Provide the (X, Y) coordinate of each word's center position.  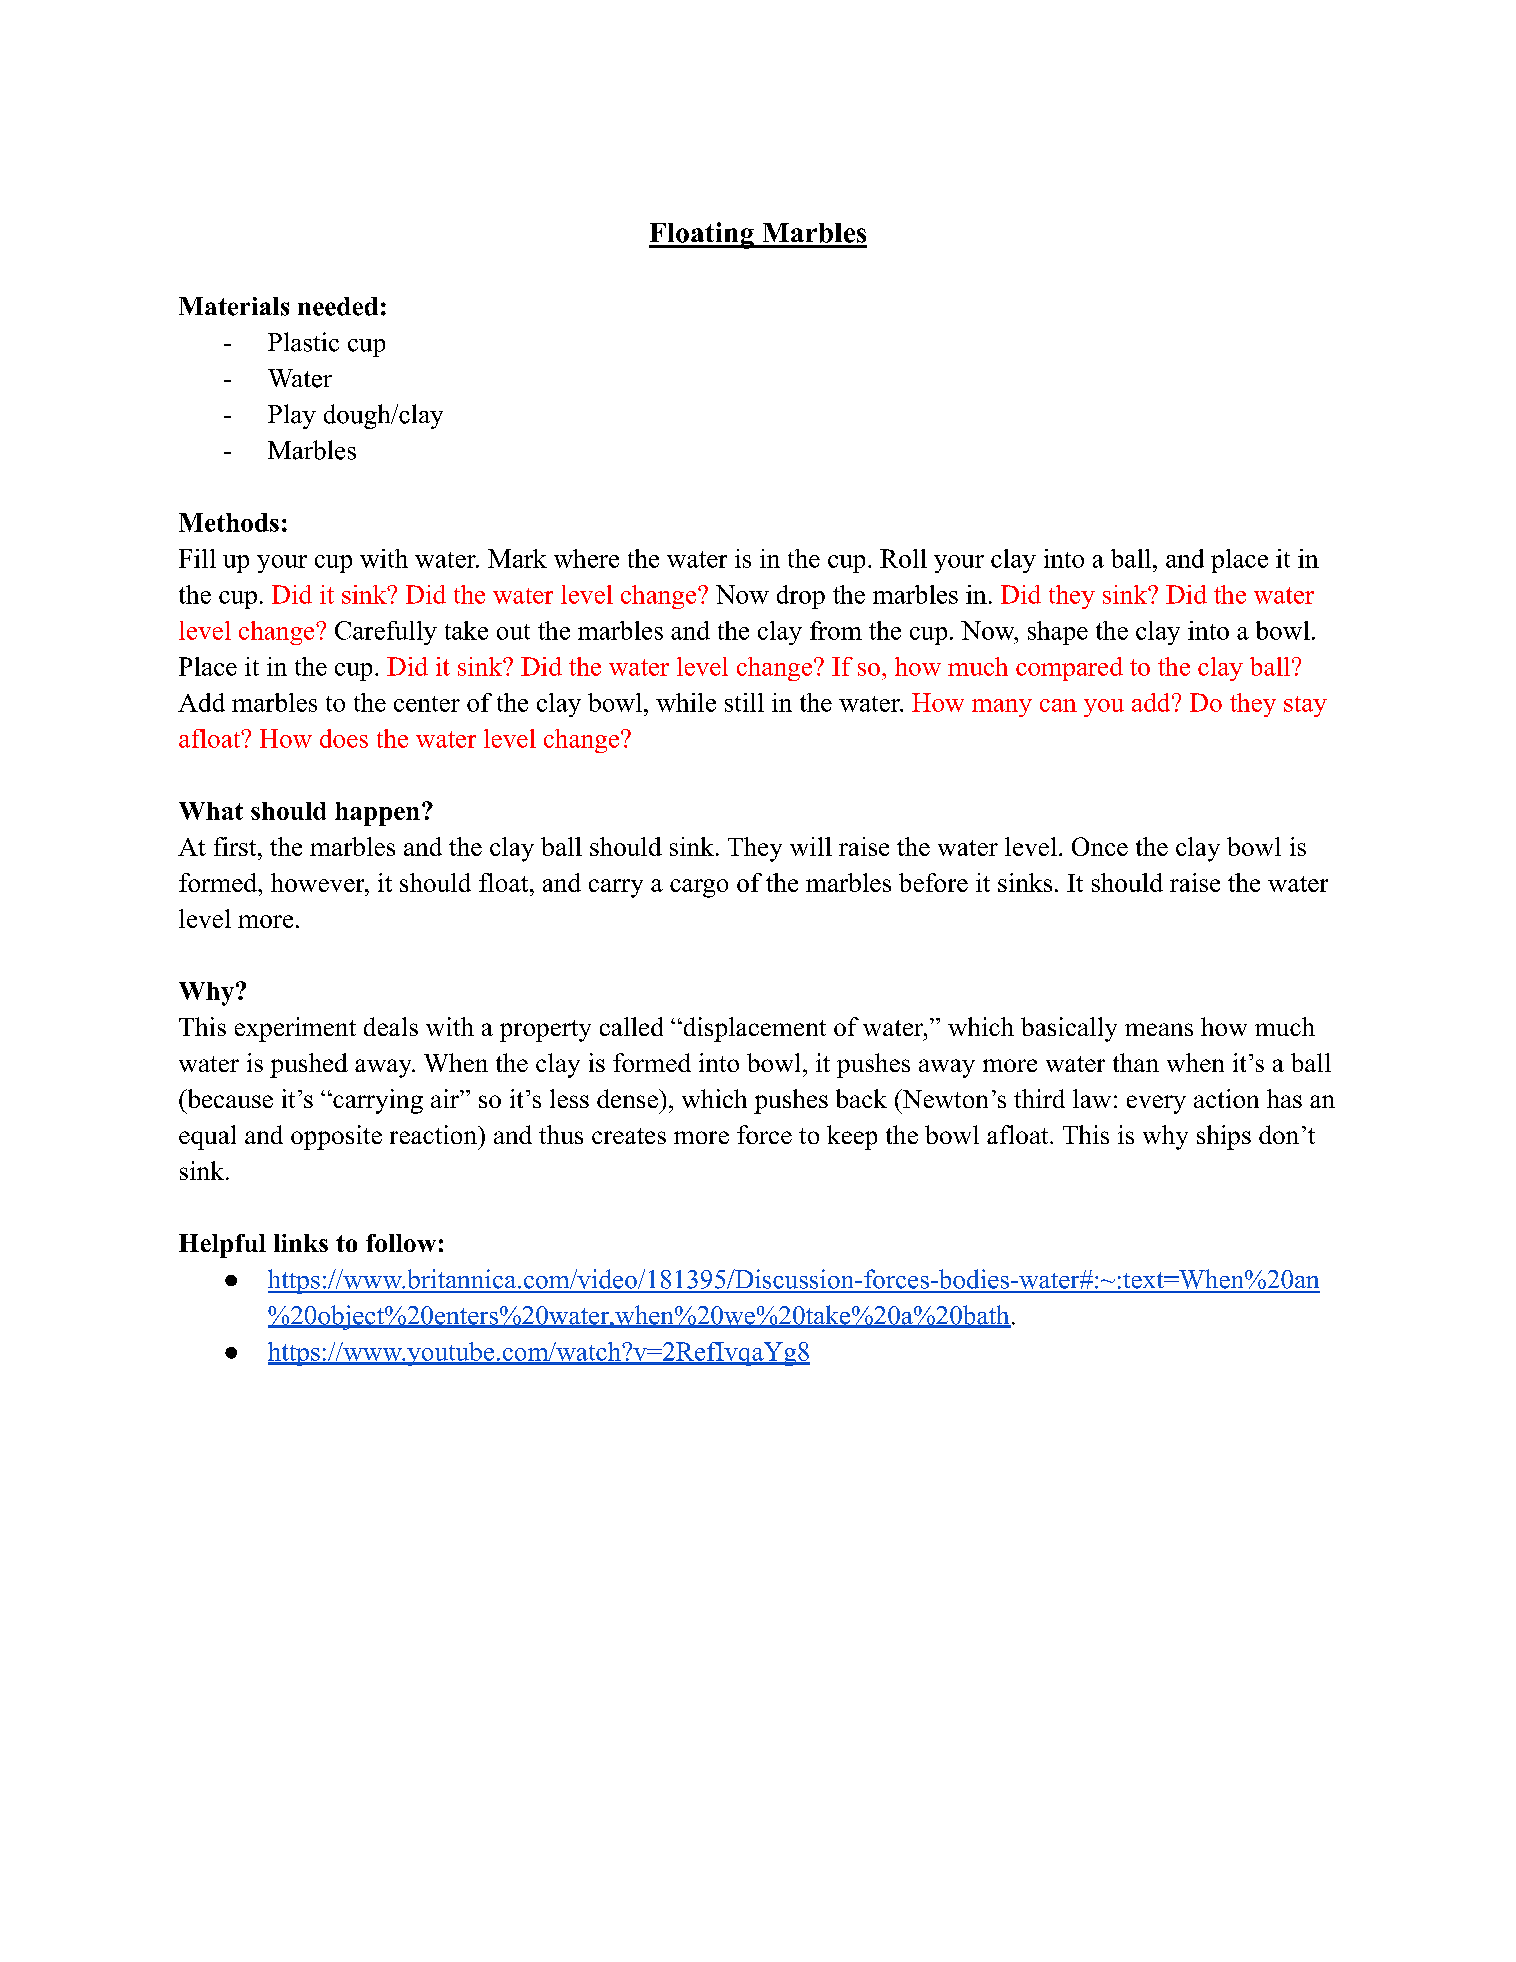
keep (852, 1137)
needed (338, 306)
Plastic (303, 342)
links (301, 1243)
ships (1224, 1137)
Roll (903, 558)
